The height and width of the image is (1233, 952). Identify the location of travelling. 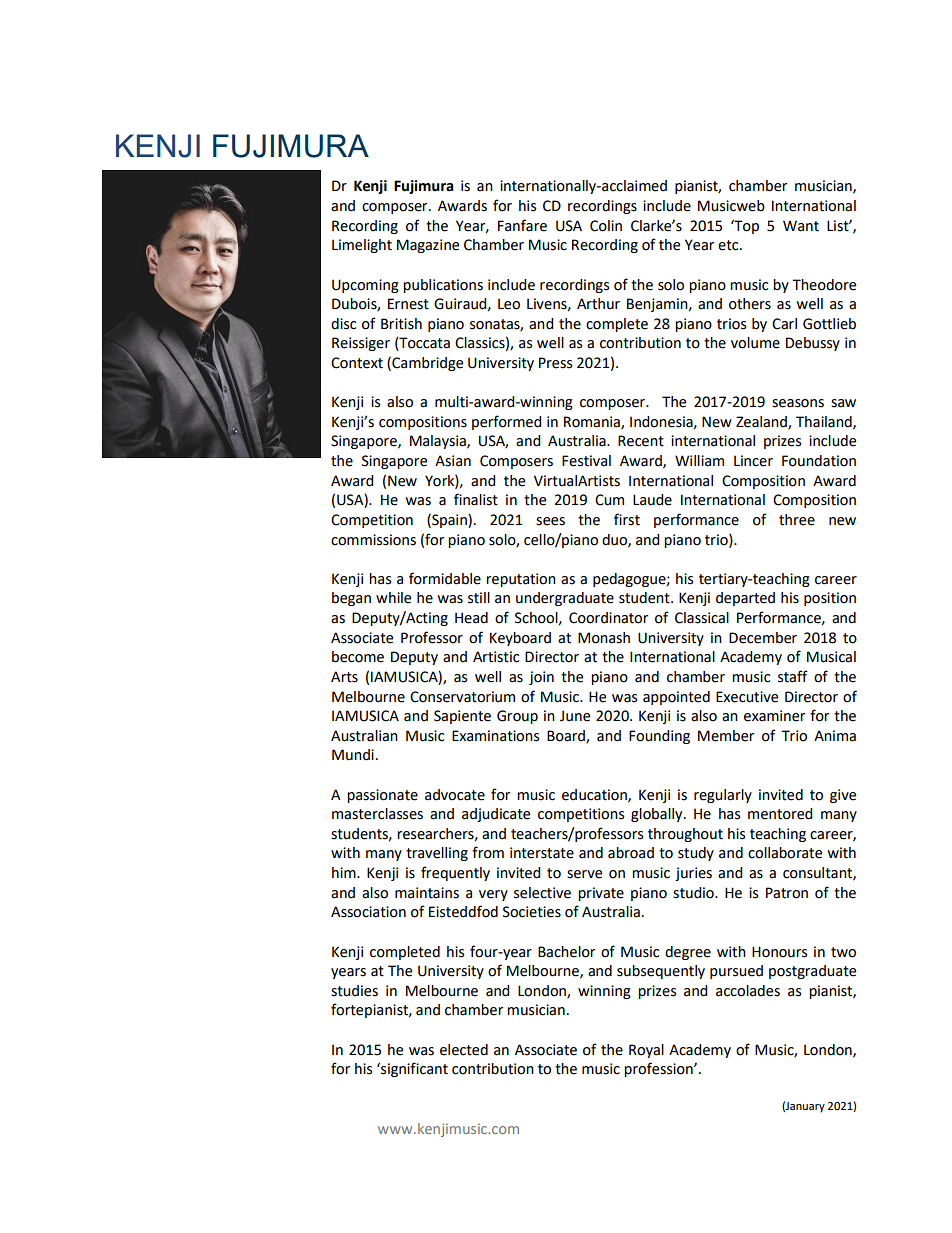
(437, 854).
